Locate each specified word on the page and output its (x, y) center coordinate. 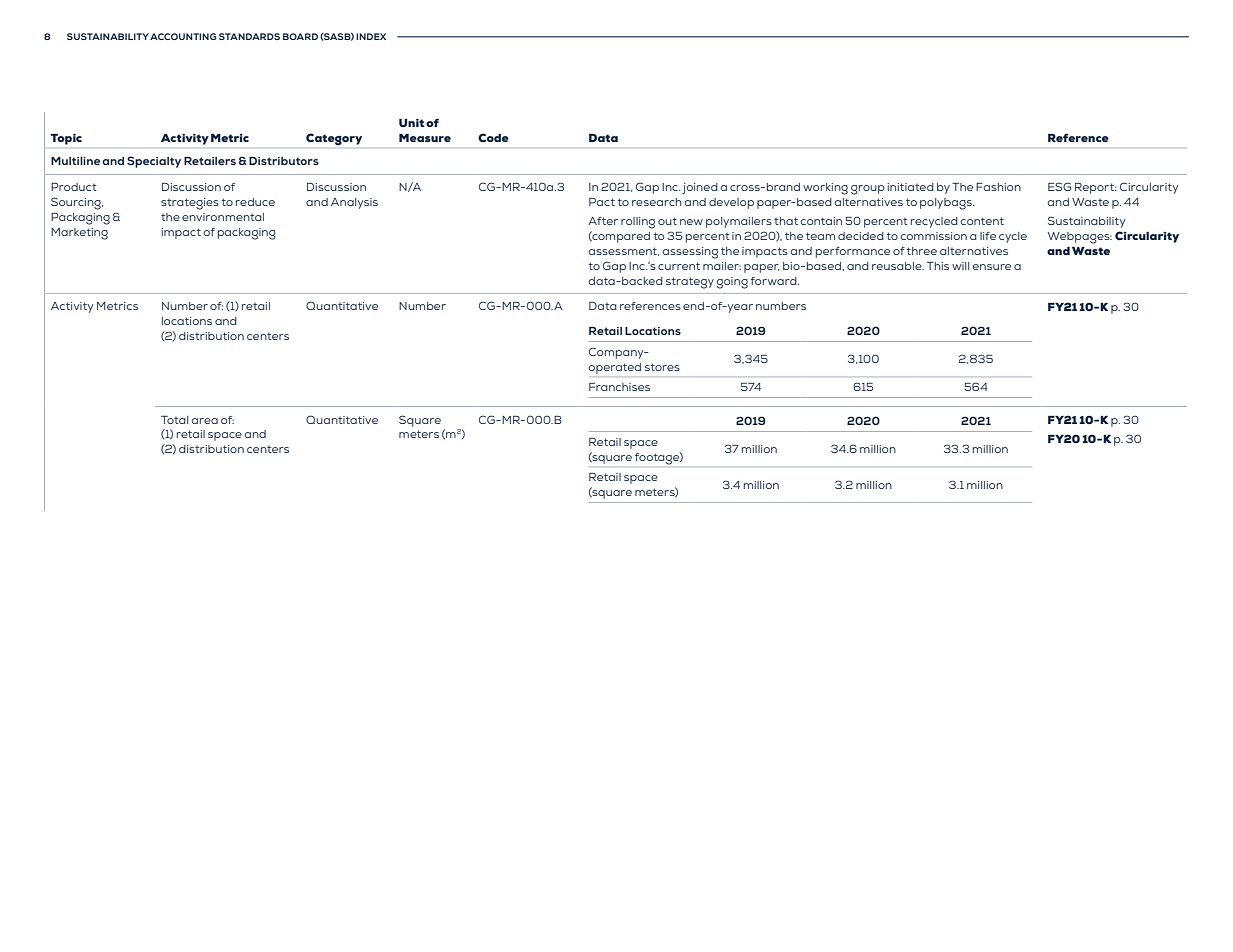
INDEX (371, 36)
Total (174, 420)
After (603, 221)
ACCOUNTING (183, 36)
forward (774, 281)
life (988, 236)
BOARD (300, 36)
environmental (223, 217)
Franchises (619, 387)
